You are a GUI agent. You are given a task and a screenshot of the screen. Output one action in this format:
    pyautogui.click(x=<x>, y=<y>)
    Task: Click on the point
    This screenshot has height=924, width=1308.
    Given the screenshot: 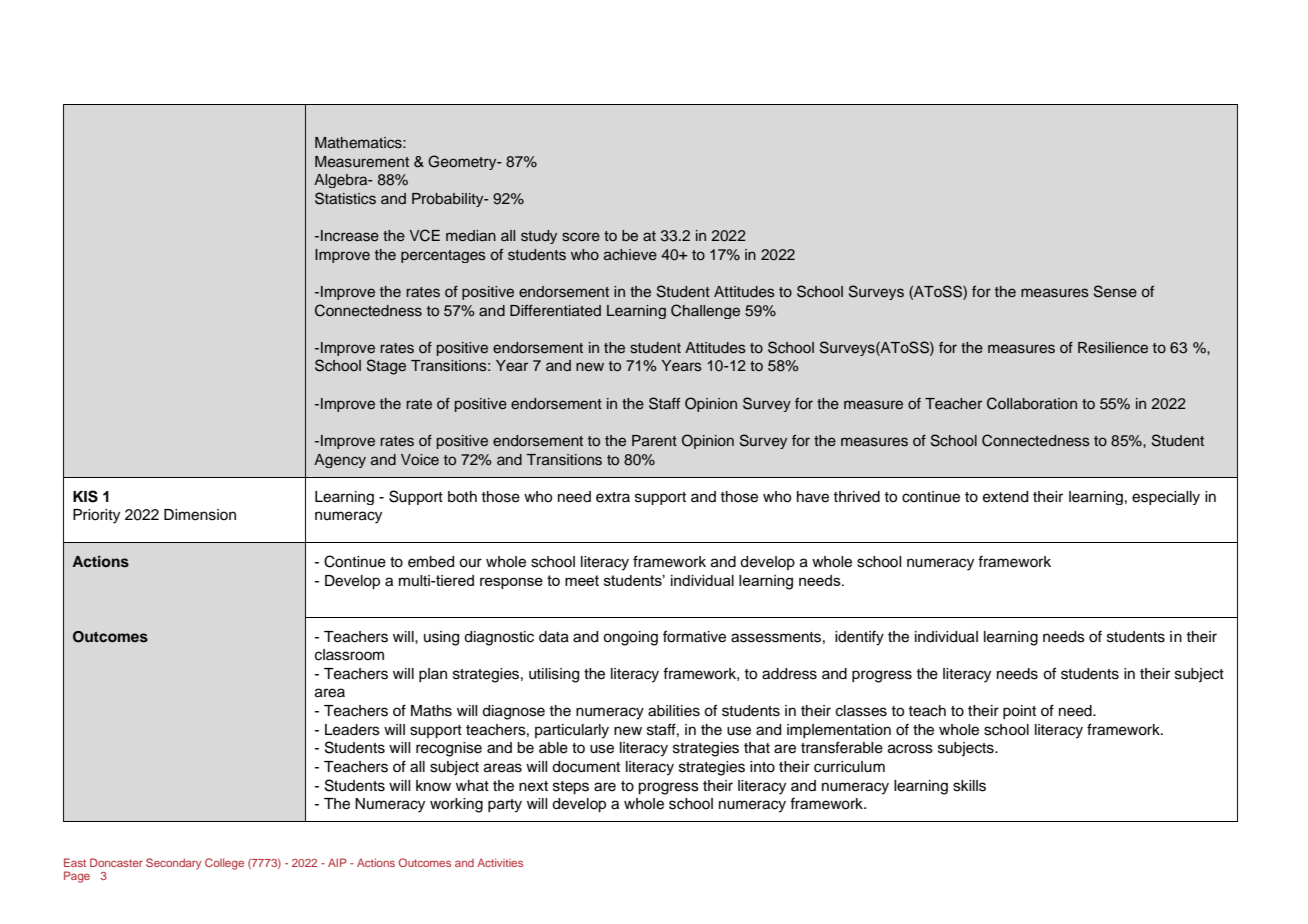 What is the action you would take?
    pyautogui.click(x=1019, y=712)
